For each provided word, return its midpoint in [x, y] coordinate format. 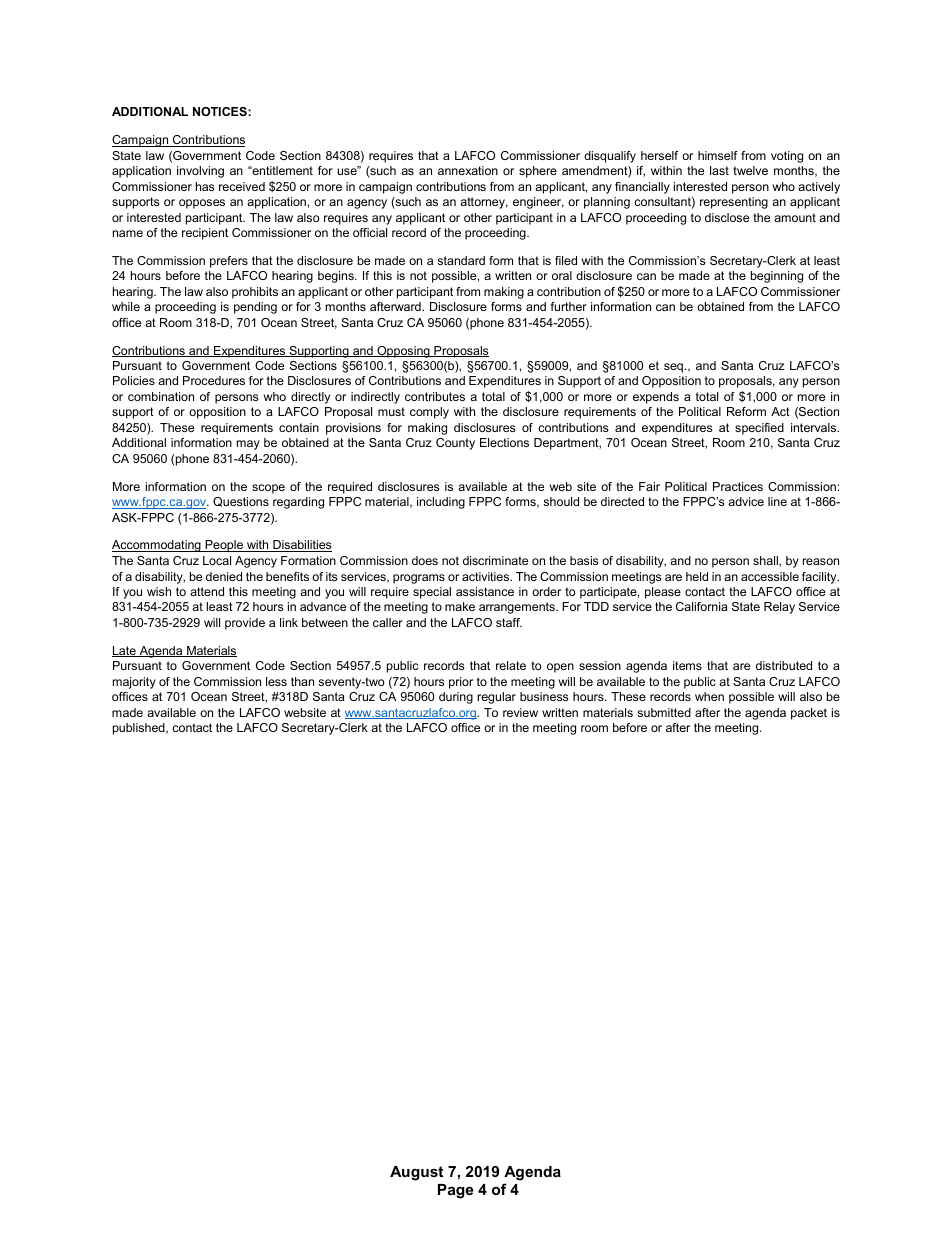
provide [245, 624]
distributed [784, 665]
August [416, 1173]
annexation [468, 170]
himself [718, 155]
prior [461, 683]
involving [200, 172]
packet [809, 714]
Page [455, 1191]
